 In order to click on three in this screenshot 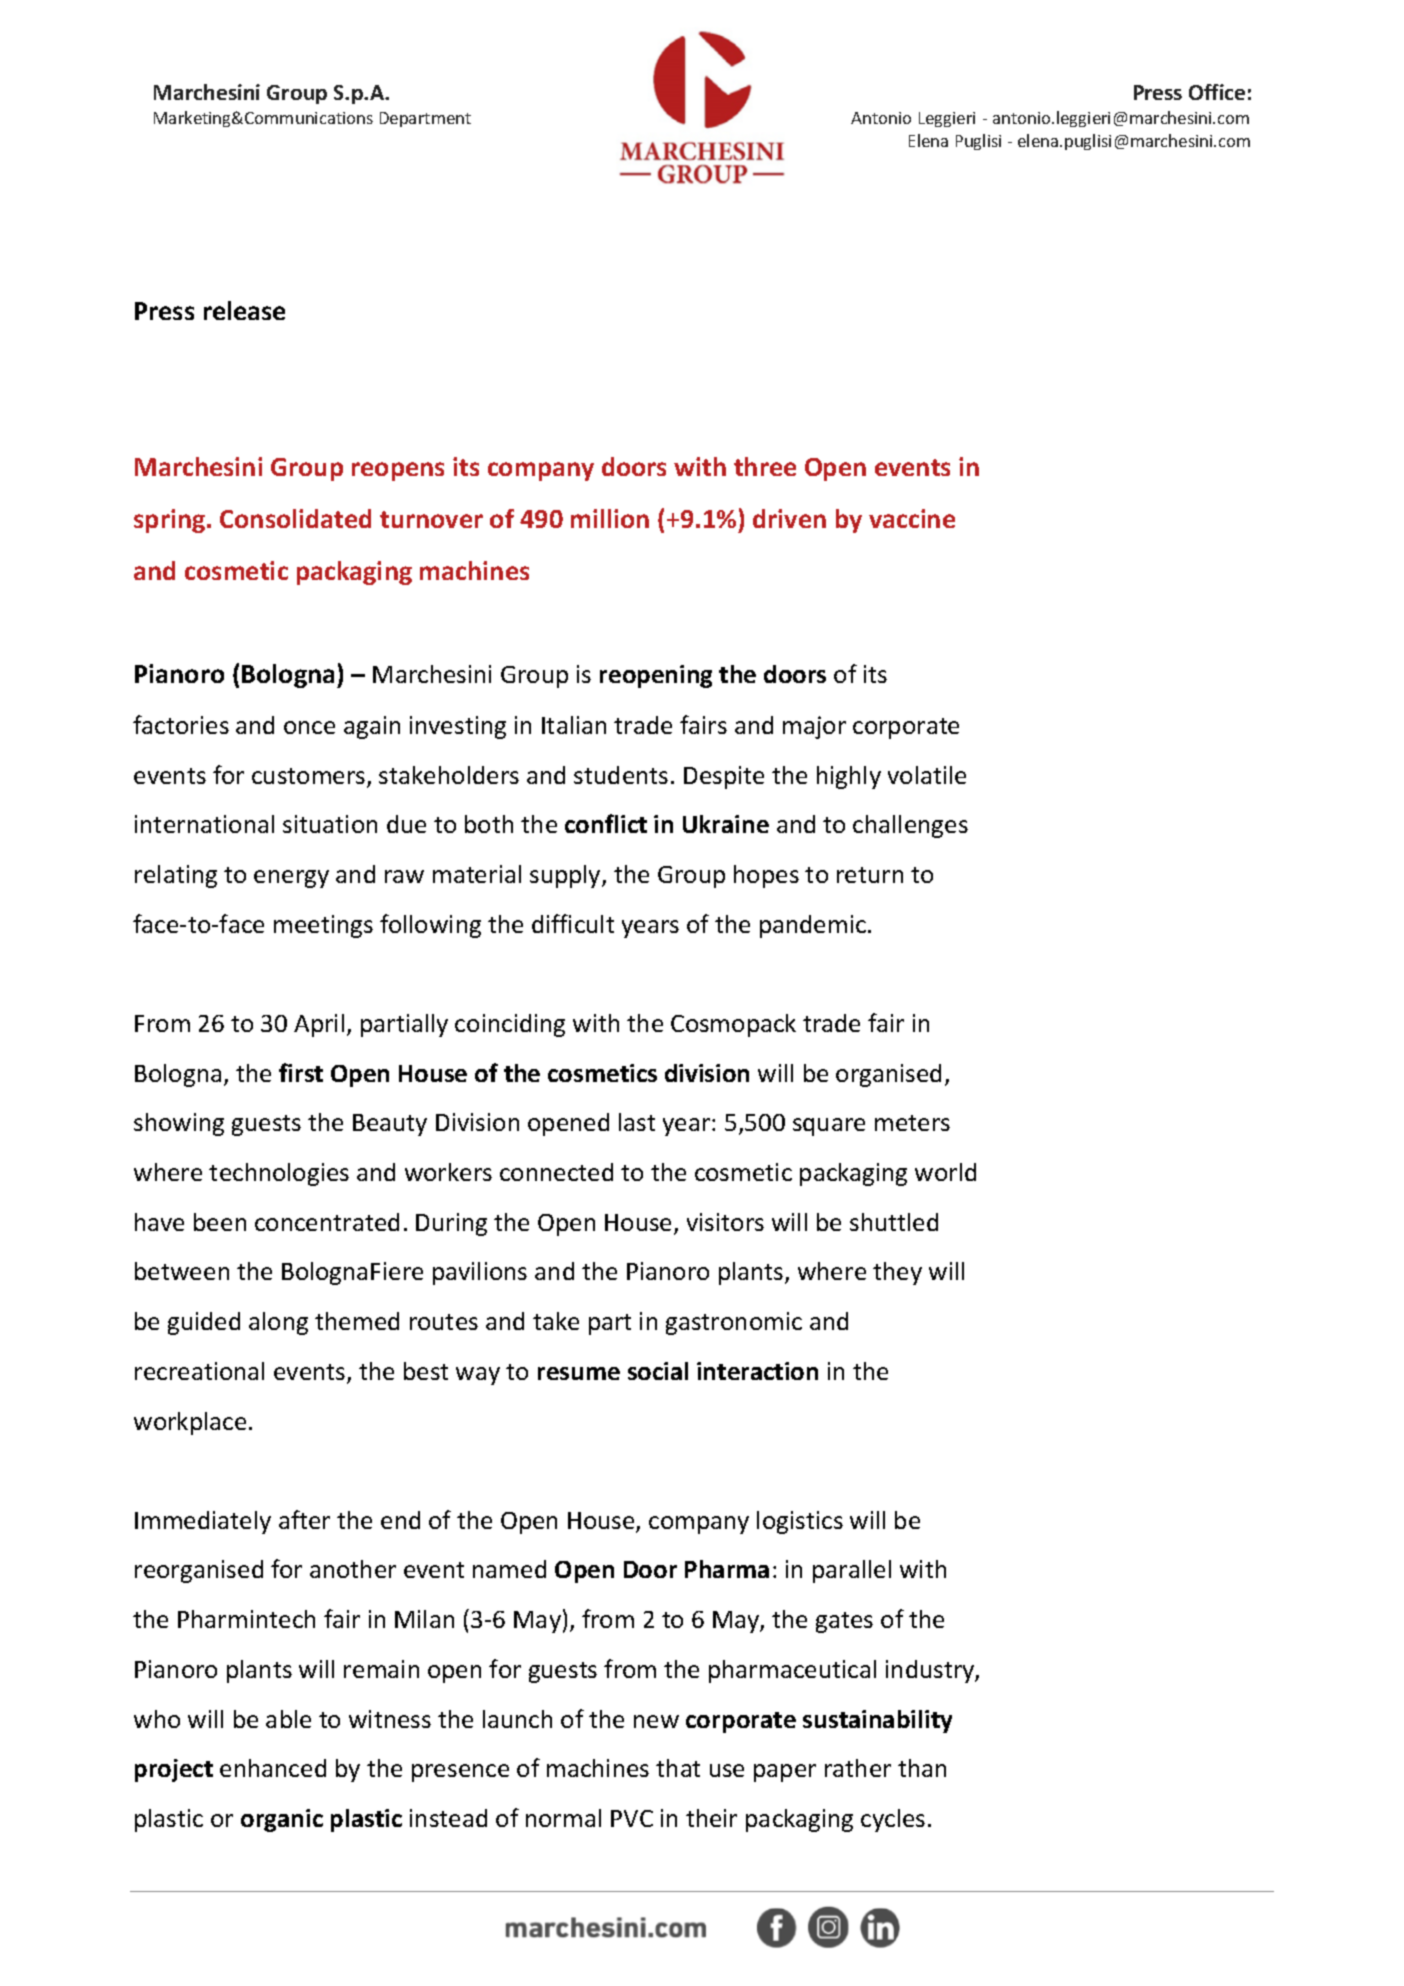, I will do `click(765, 466)`.
